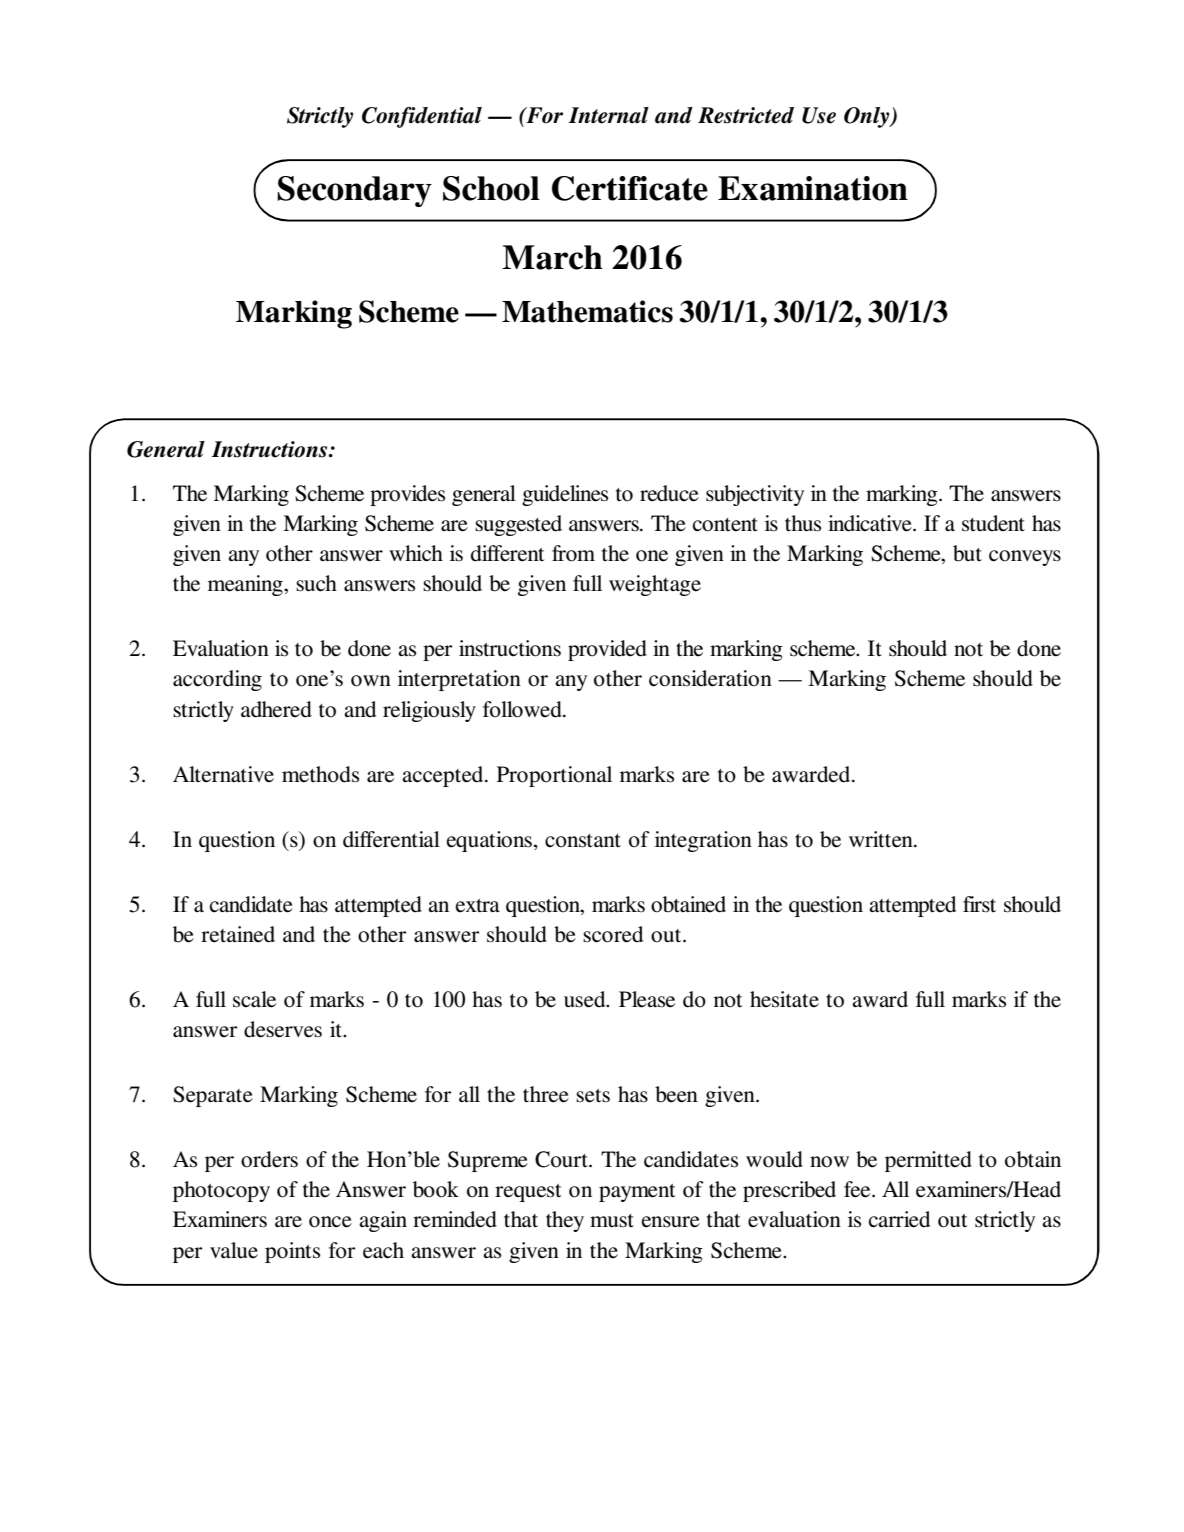 Image resolution: width=1184 pixels, height=1532 pixels. I want to click on must, so click(612, 1221).
